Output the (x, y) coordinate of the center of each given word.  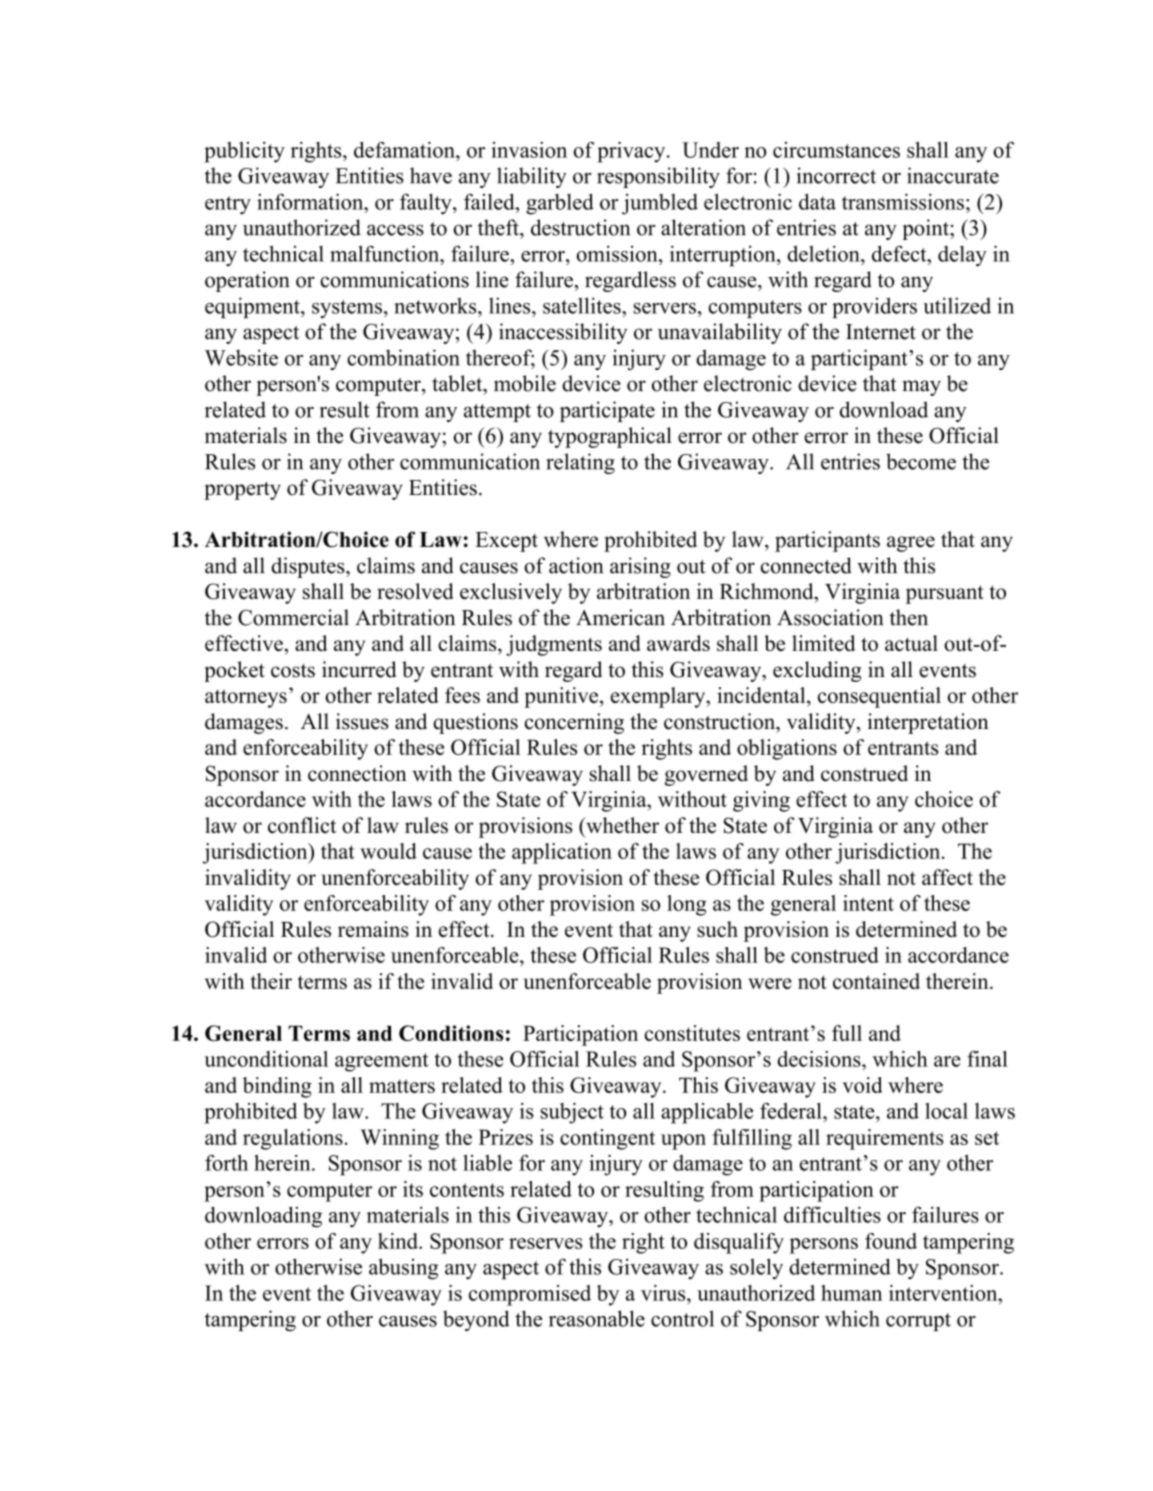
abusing (403, 1269)
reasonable (597, 1318)
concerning (574, 723)
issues (362, 721)
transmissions (903, 201)
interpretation (928, 723)
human (851, 1293)
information (311, 201)
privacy (632, 152)
